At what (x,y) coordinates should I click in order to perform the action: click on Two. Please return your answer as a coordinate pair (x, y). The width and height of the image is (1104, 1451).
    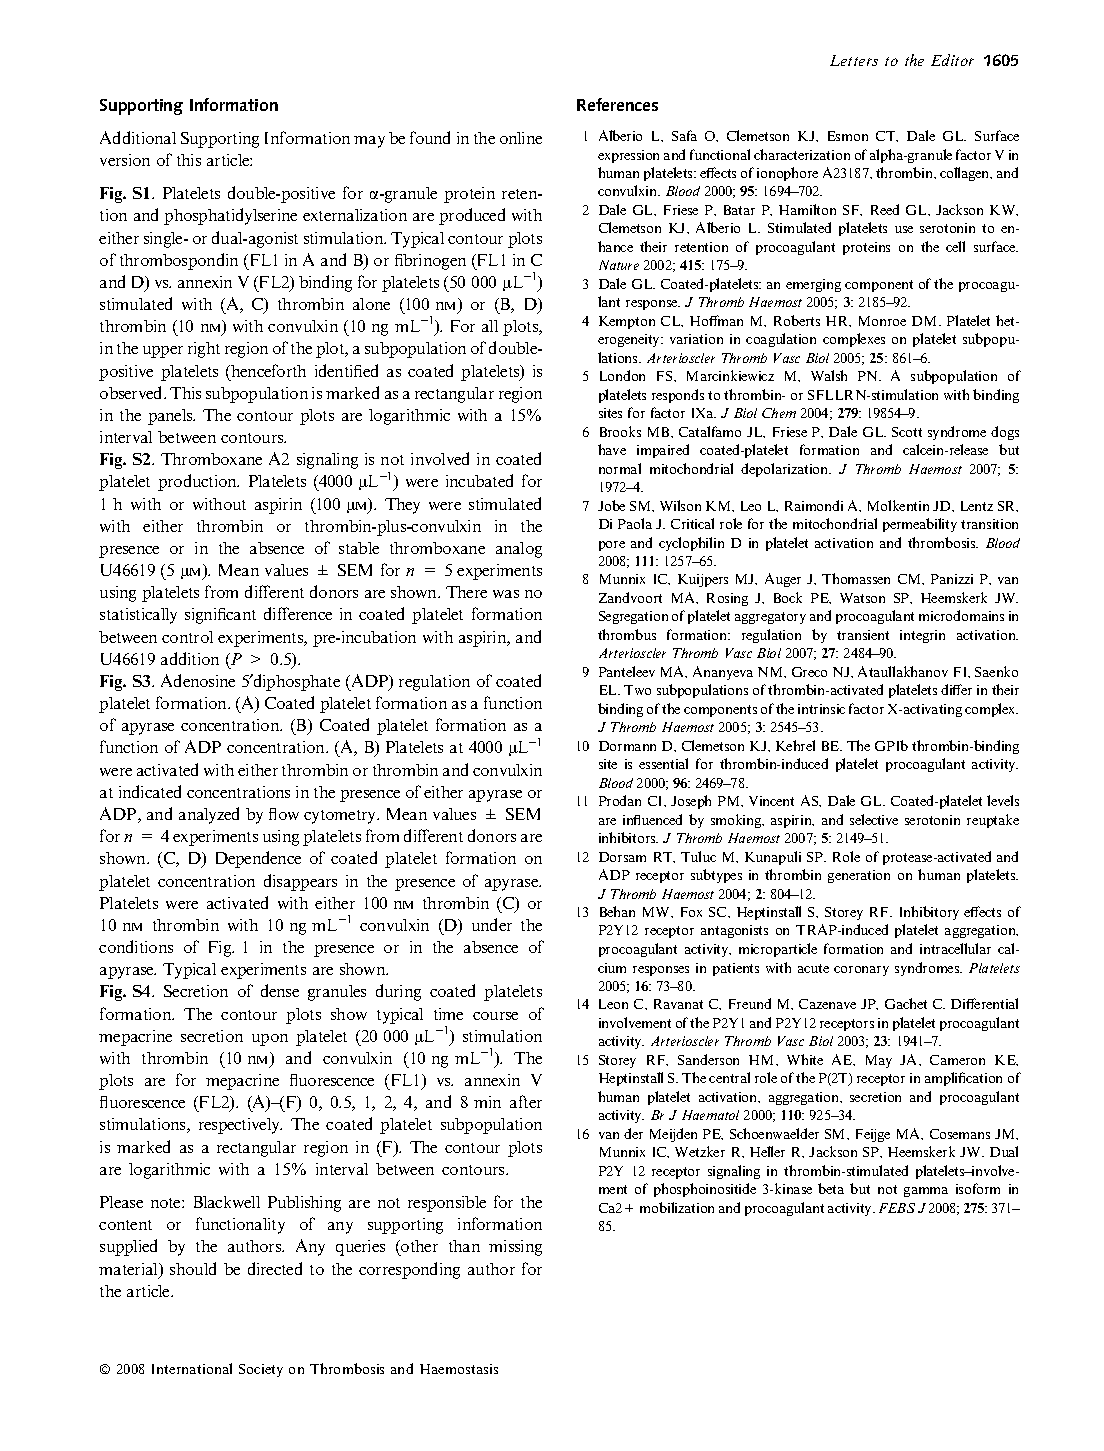
    Looking at the image, I should click on (637, 690).
